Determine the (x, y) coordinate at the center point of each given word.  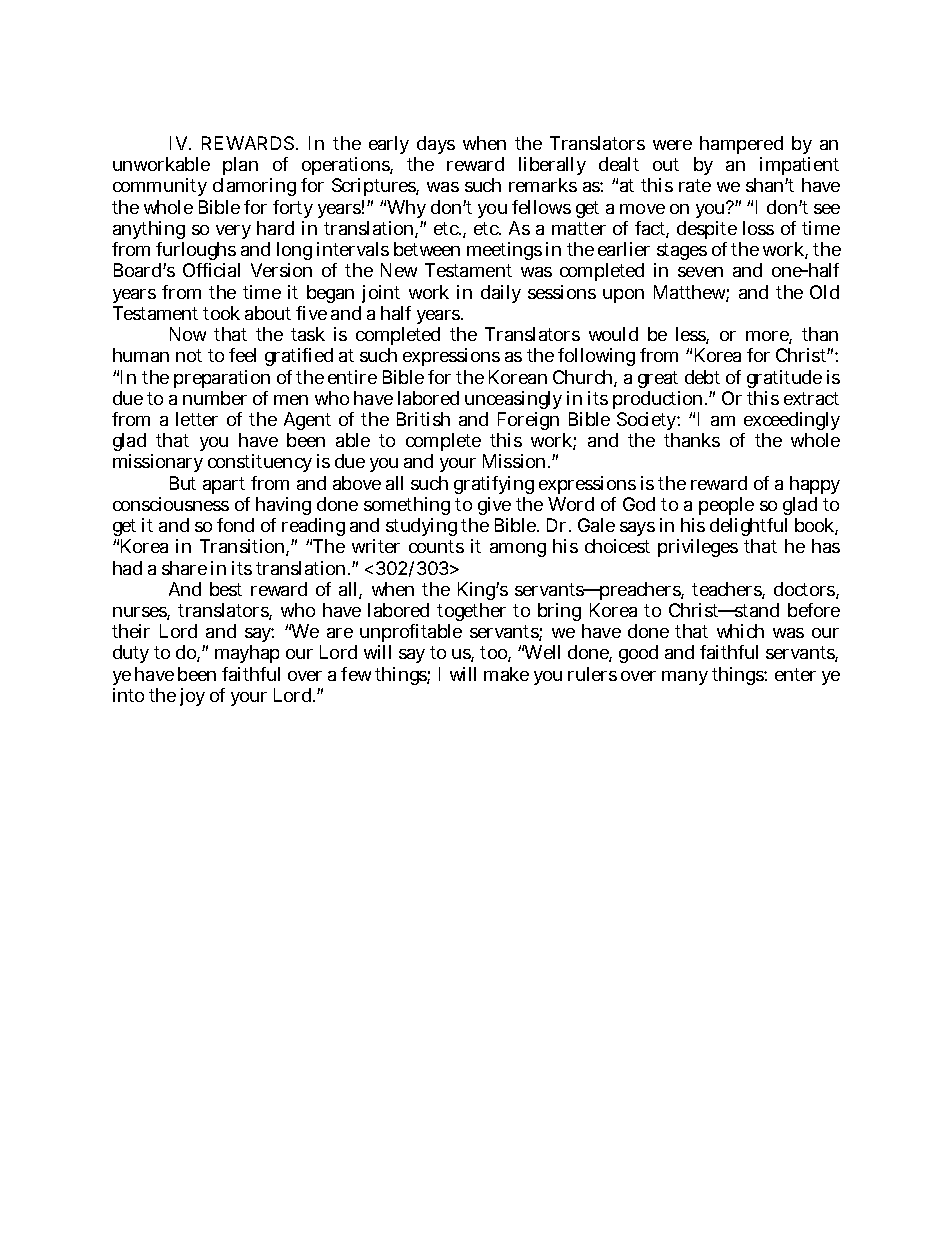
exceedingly (791, 423)
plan (239, 168)
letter (197, 419)
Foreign (528, 423)
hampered (741, 147)
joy (192, 697)
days (435, 147)
